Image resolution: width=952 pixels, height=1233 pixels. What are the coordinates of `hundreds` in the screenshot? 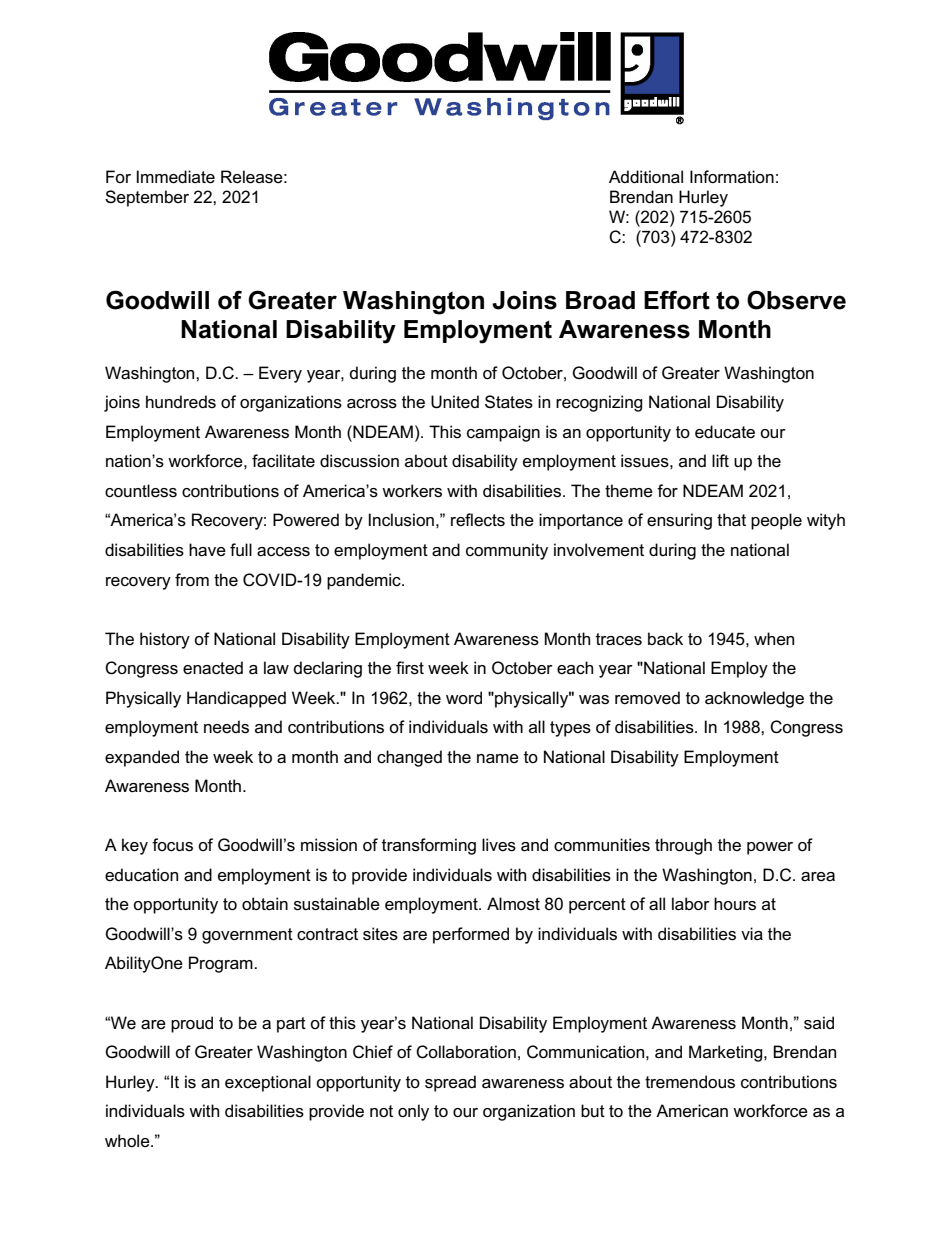 It's located at (181, 402).
